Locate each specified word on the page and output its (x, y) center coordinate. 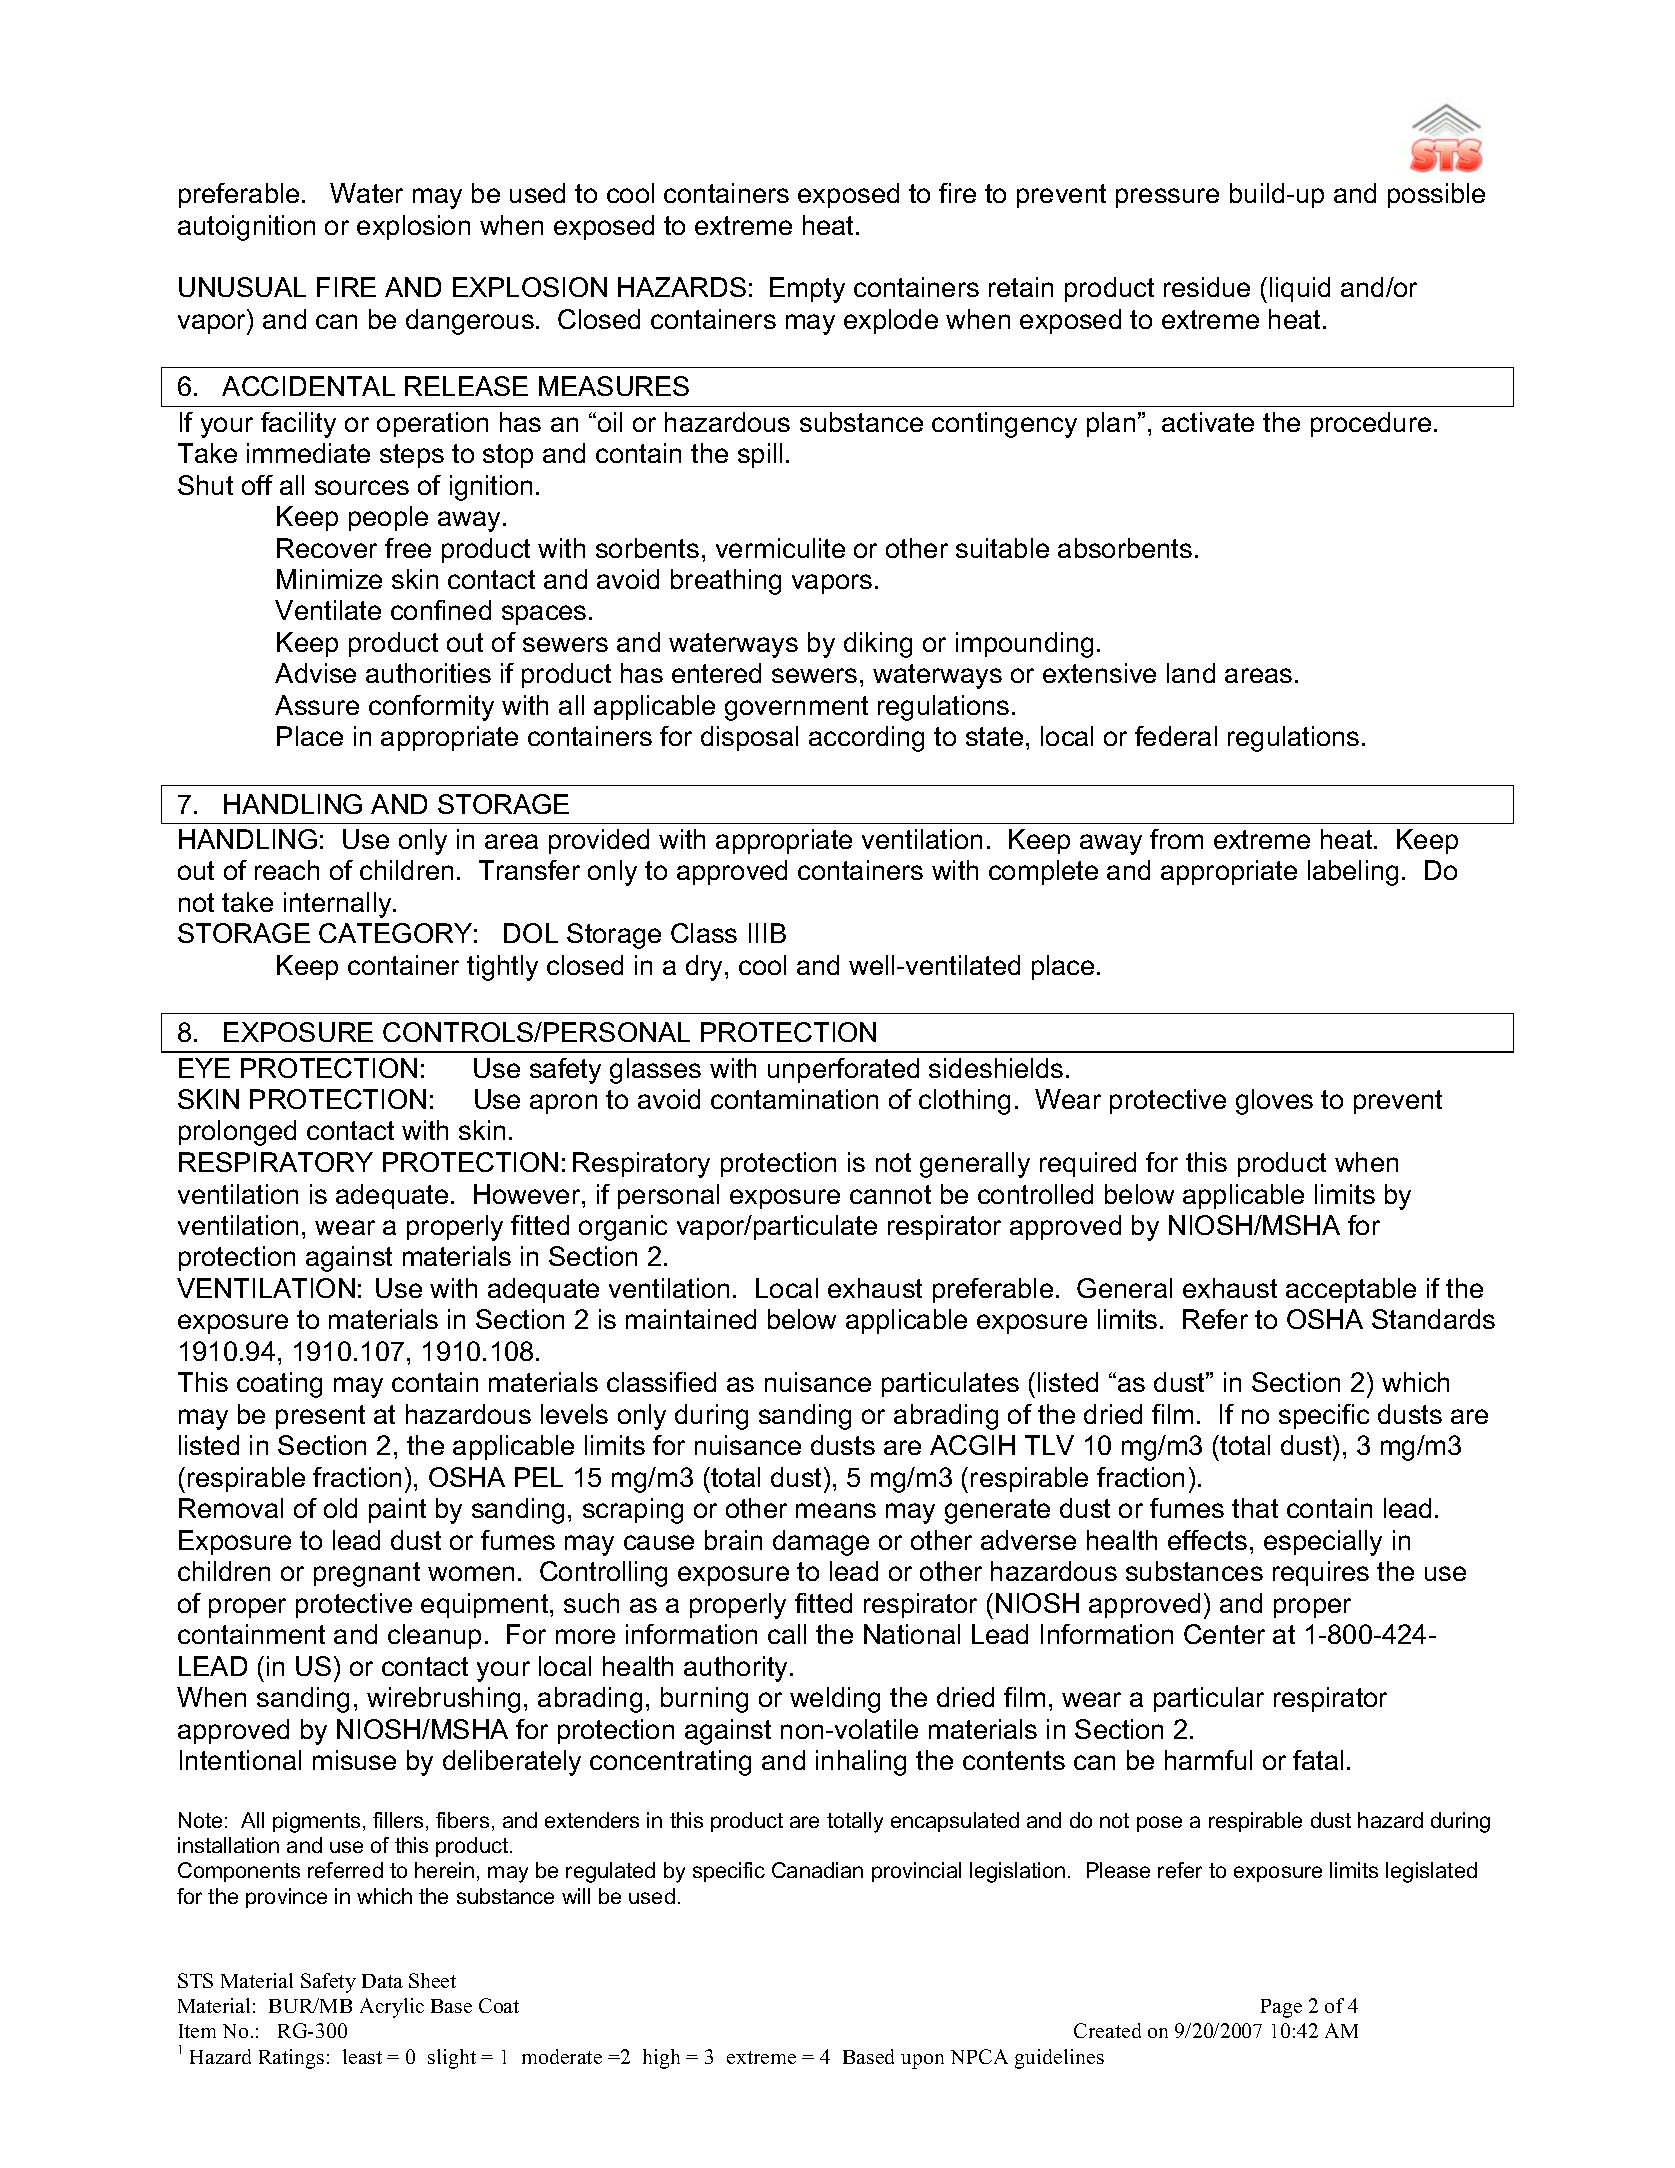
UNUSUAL (242, 287)
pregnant (367, 1574)
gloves (1274, 1102)
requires (1321, 1573)
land (1191, 673)
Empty (807, 290)
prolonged (237, 1133)
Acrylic (392, 2008)
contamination (794, 1099)
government (796, 708)
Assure (317, 705)
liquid (1300, 289)
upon (922, 2061)
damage (821, 1543)
